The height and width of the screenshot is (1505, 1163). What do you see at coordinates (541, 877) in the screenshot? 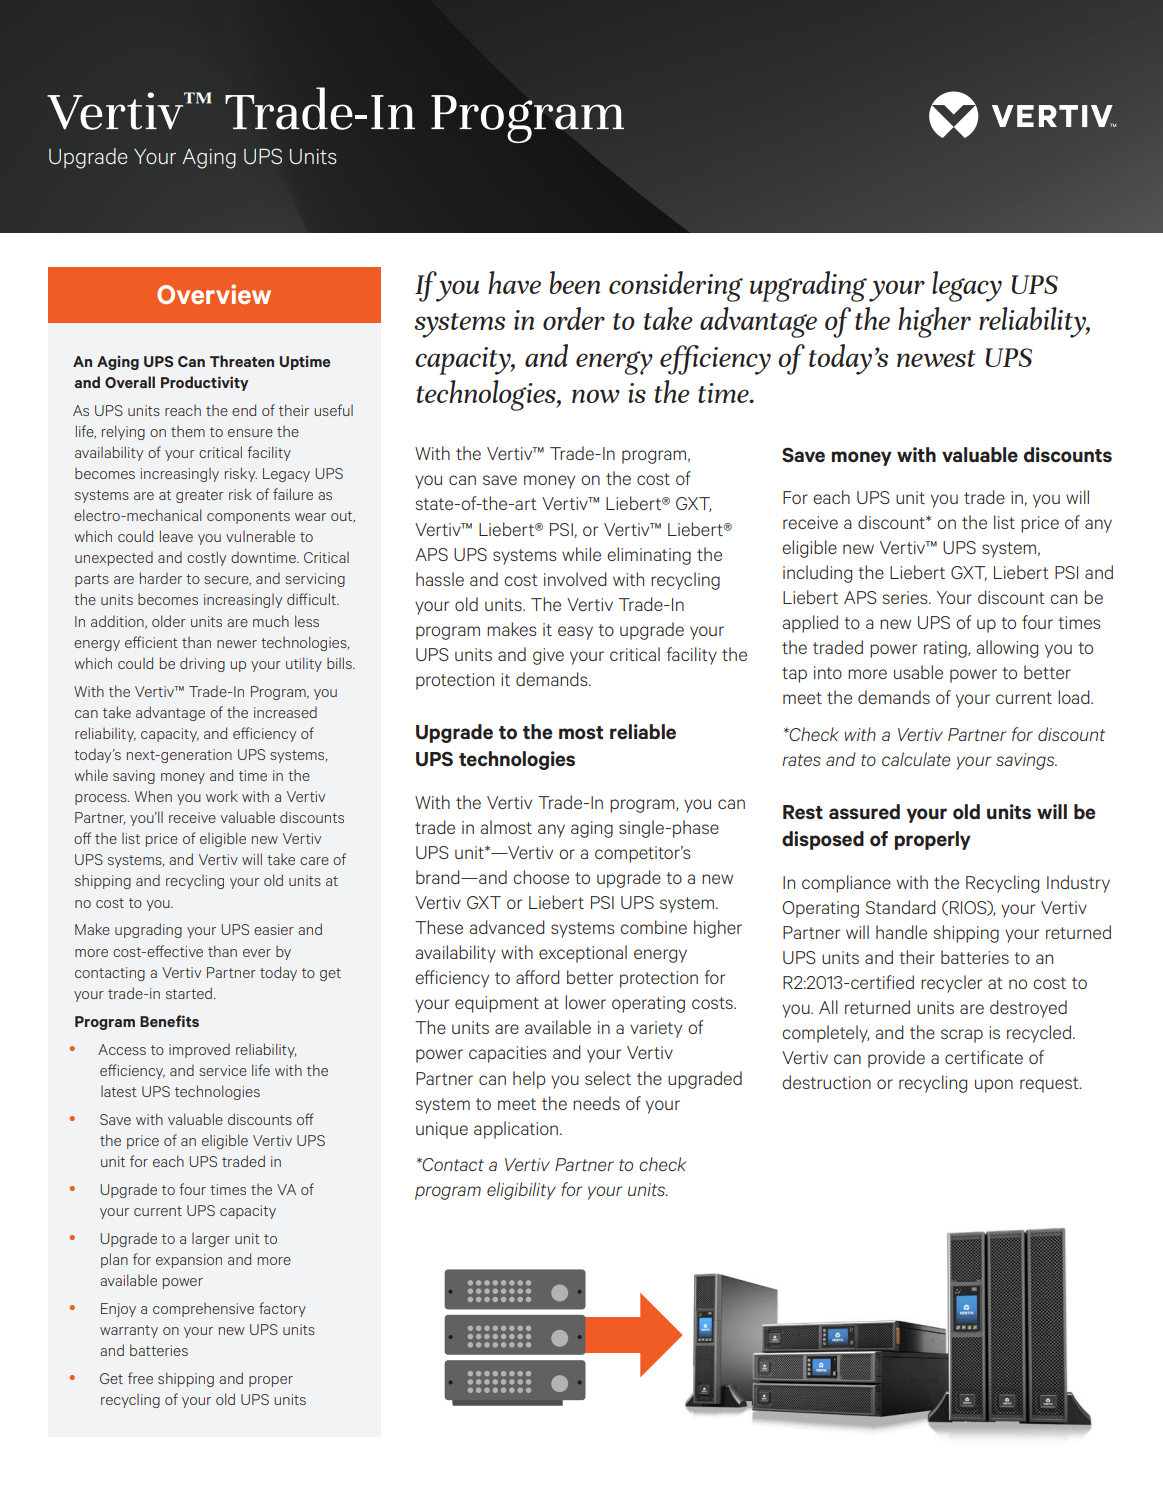
I see `choose` at bounding box center [541, 877].
